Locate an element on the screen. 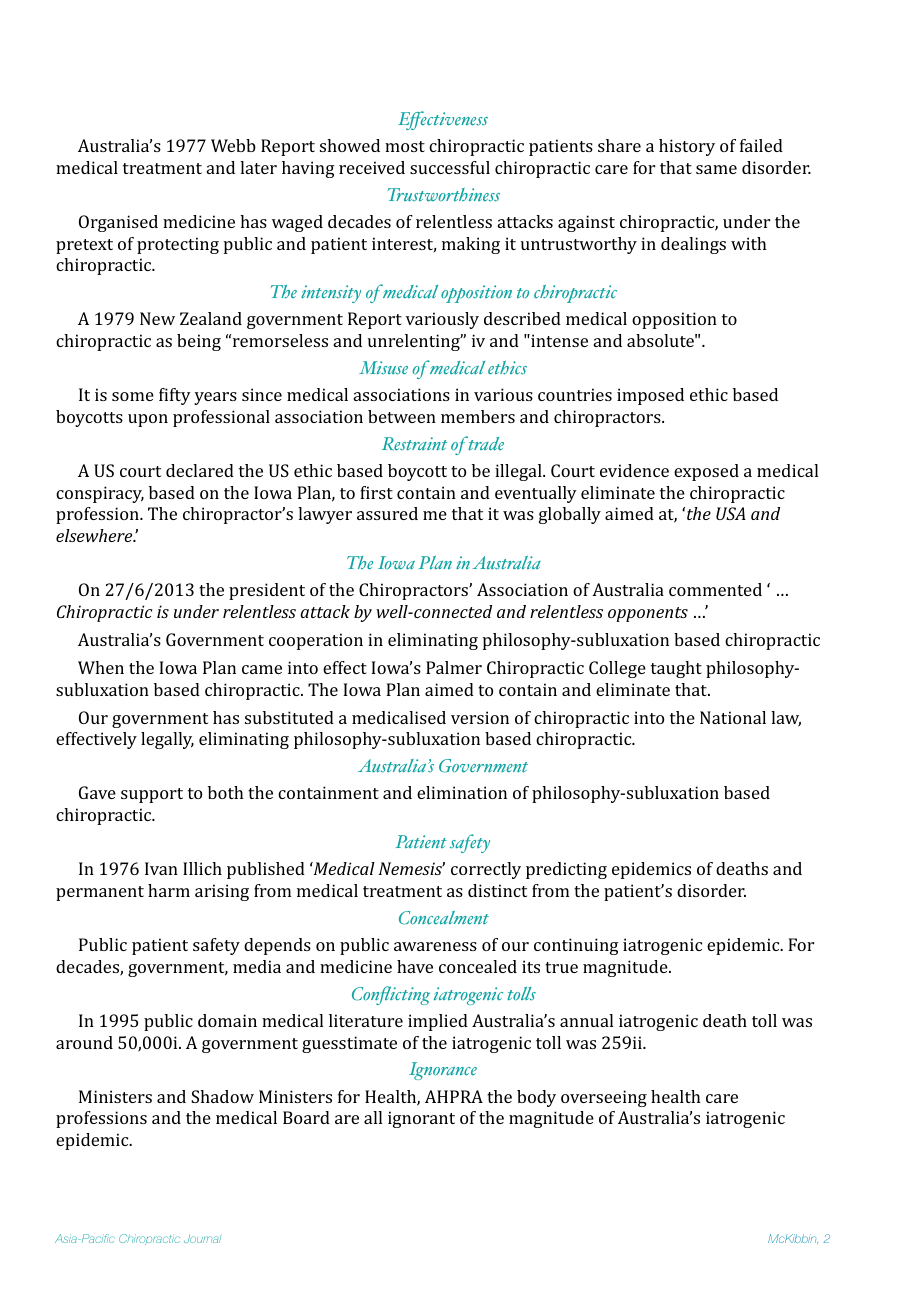 This screenshot has width=924, height=1308. same is located at coordinates (716, 169).
